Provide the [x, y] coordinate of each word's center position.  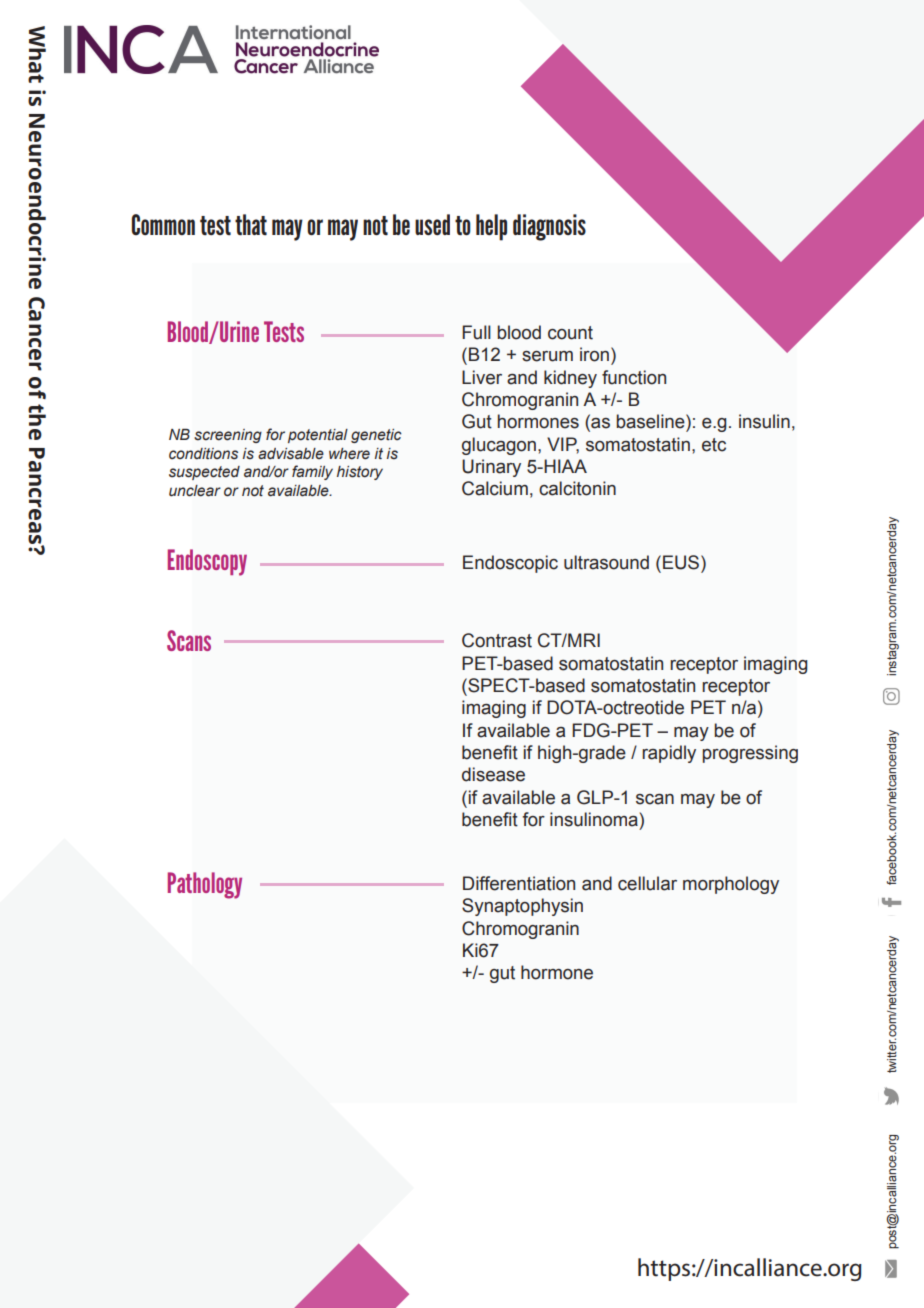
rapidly [669, 754]
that [251, 225]
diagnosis [549, 227]
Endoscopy [207, 562]
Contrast [497, 640]
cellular [647, 883]
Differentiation [519, 883]
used [432, 224]
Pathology [205, 885]
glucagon [499, 446]
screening [228, 436]
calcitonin [577, 488]
